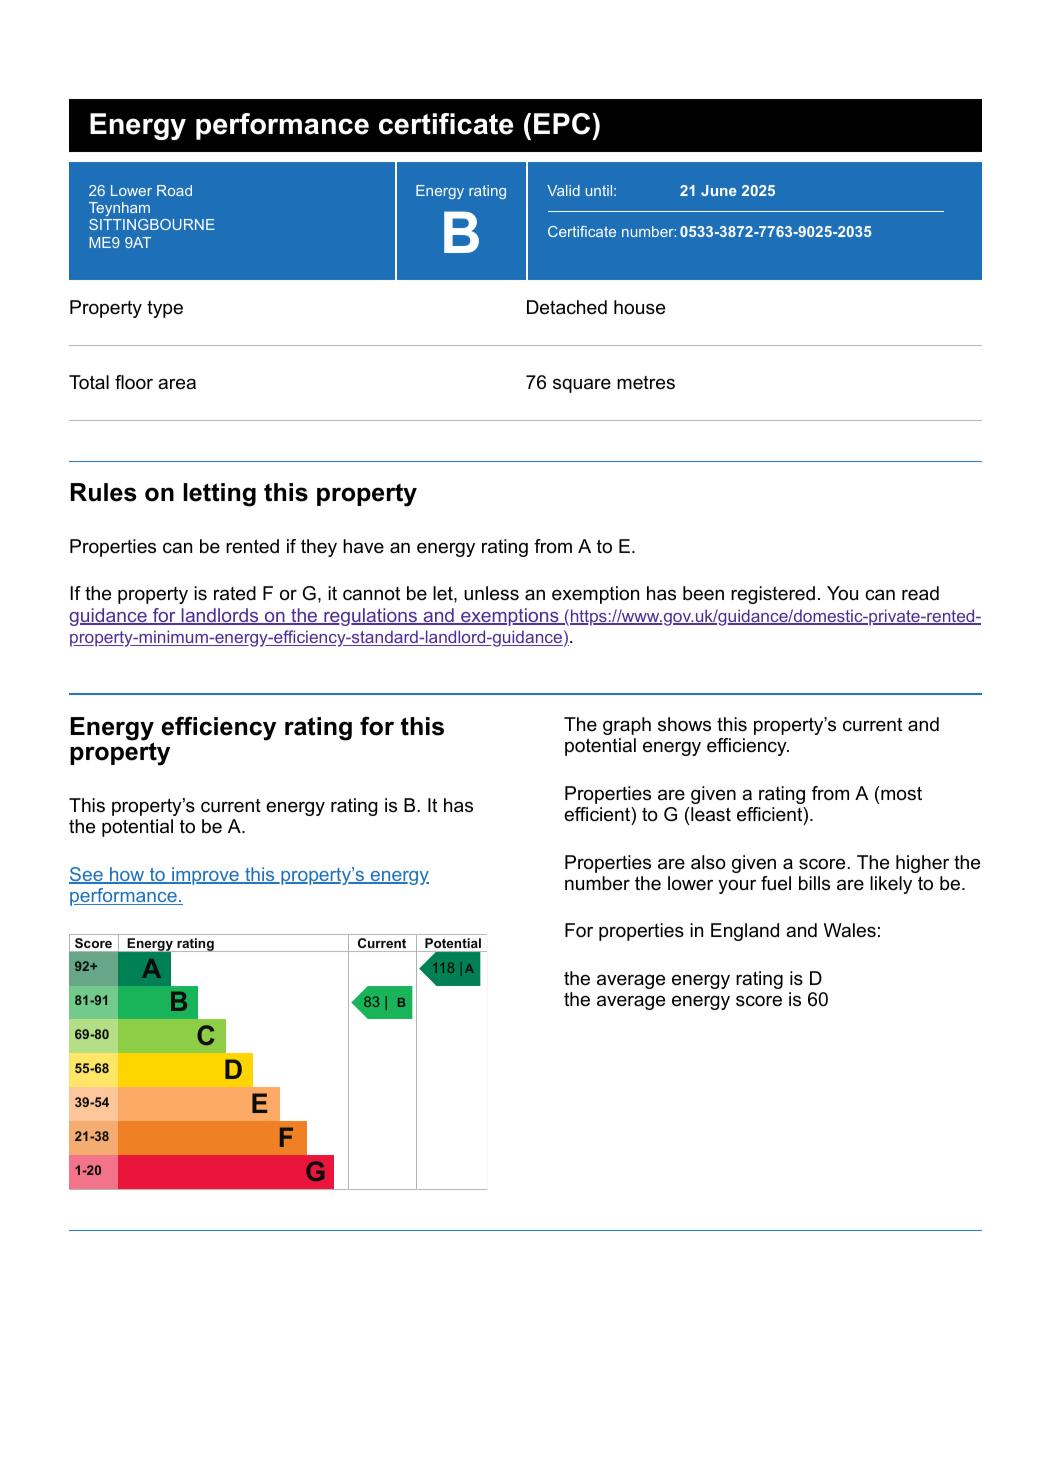 Image resolution: width=1051 pixels, height=1482 pixels. Describe the element at coordinates (627, 726) in the page. I see `graph` at that location.
